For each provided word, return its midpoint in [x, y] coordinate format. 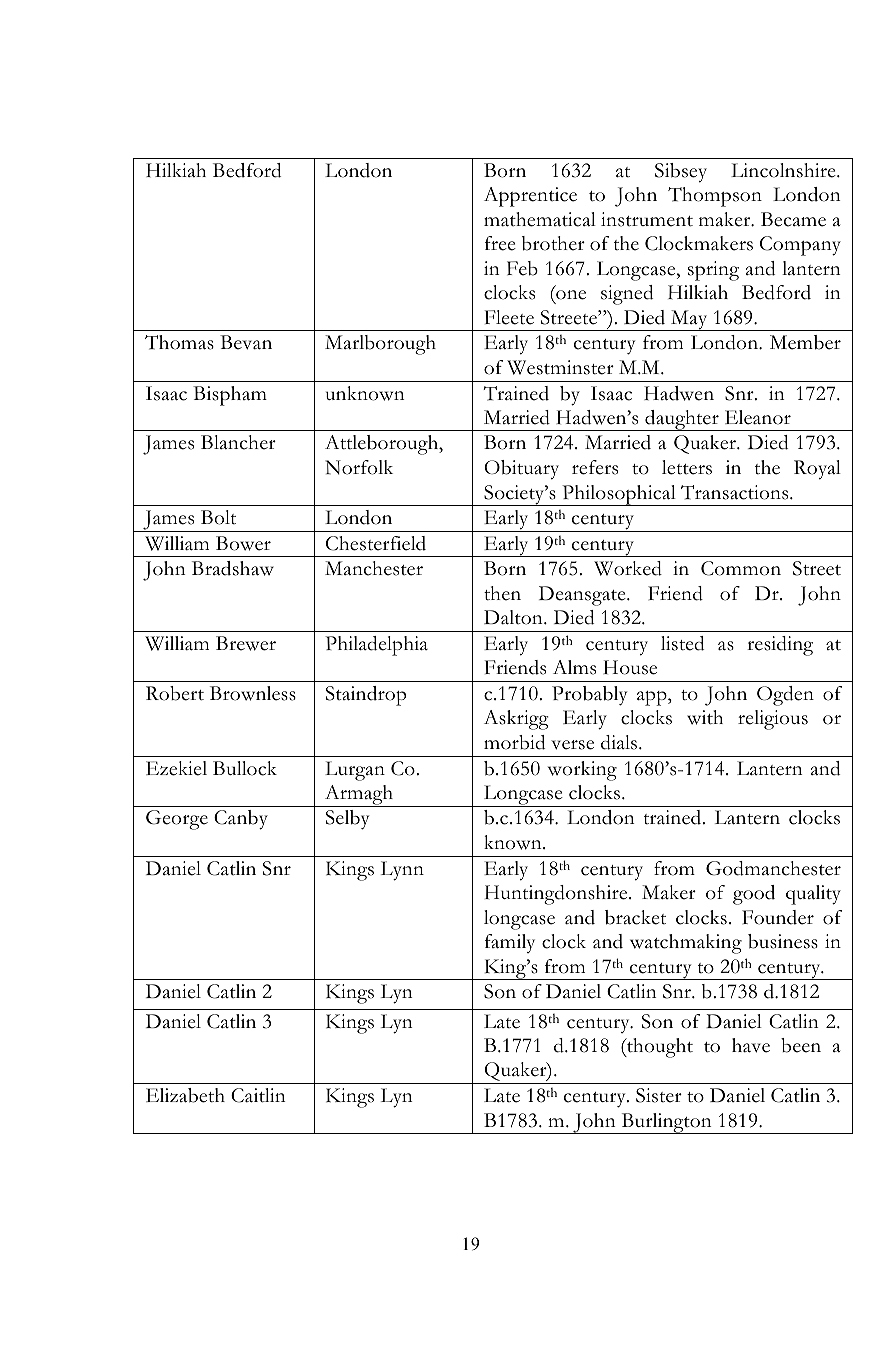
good [754, 895]
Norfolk [359, 467]
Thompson [715, 197]
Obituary [521, 470]
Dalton [514, 617]
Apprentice [530, 197]
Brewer [246, 643]
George [177, 820]
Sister [659, 1095]
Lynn [402, 871]
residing [780, 646]
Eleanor [758, 417]
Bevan [246, 342]
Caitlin [258, 1095]
